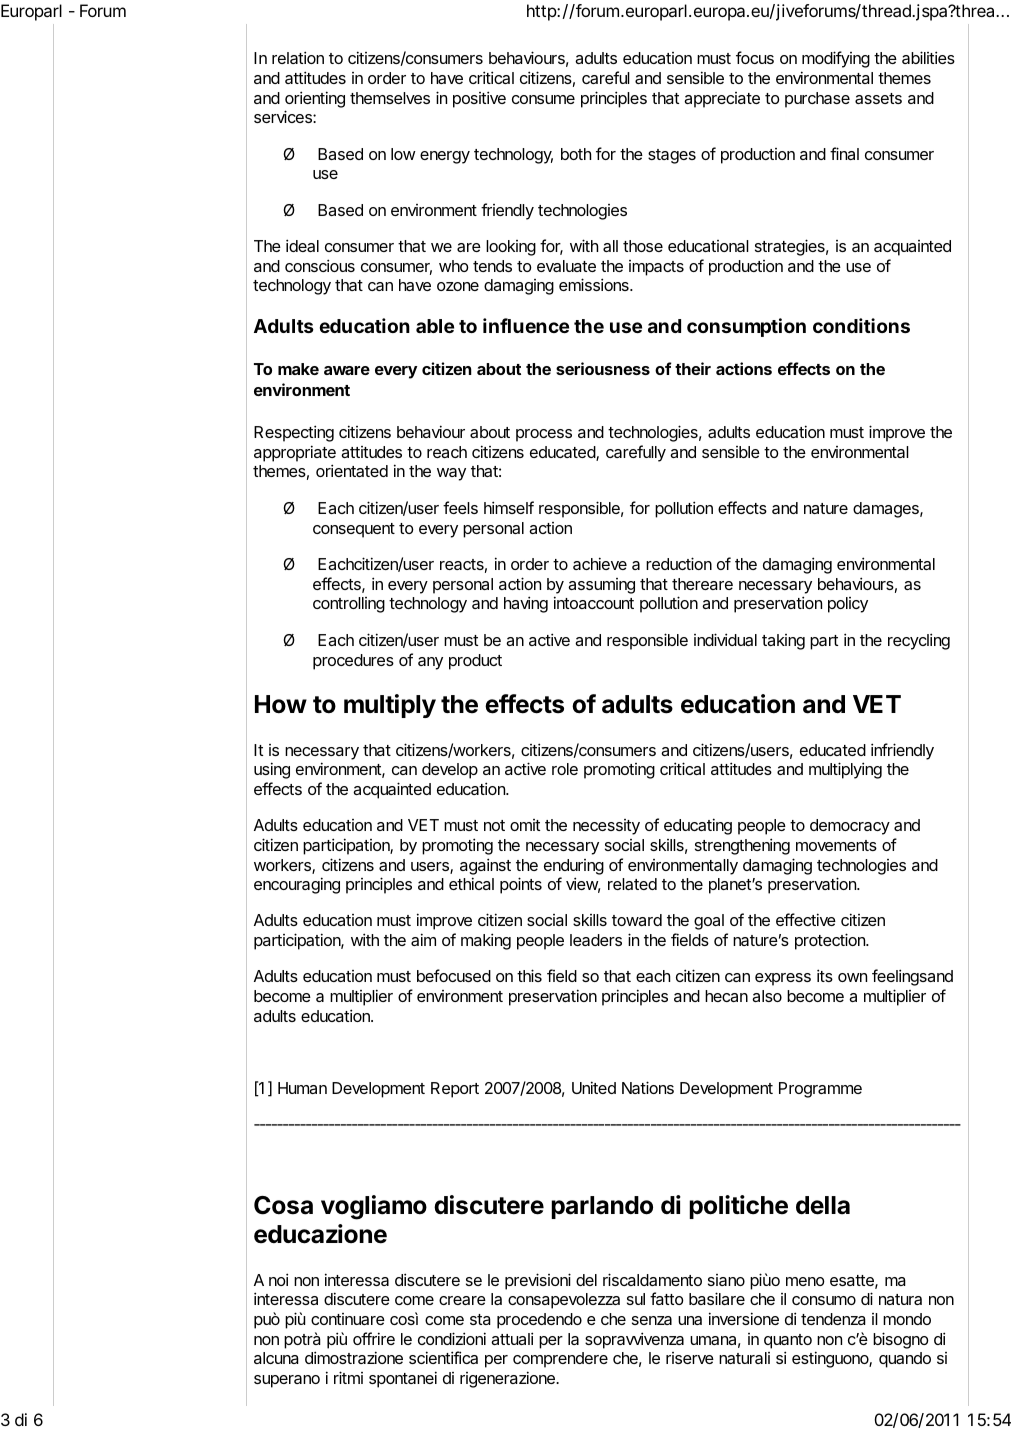 The width and height of the image is (1011, 1430). Describe the element at coordinates (576, 154) in the image. I see `both` at that location.
